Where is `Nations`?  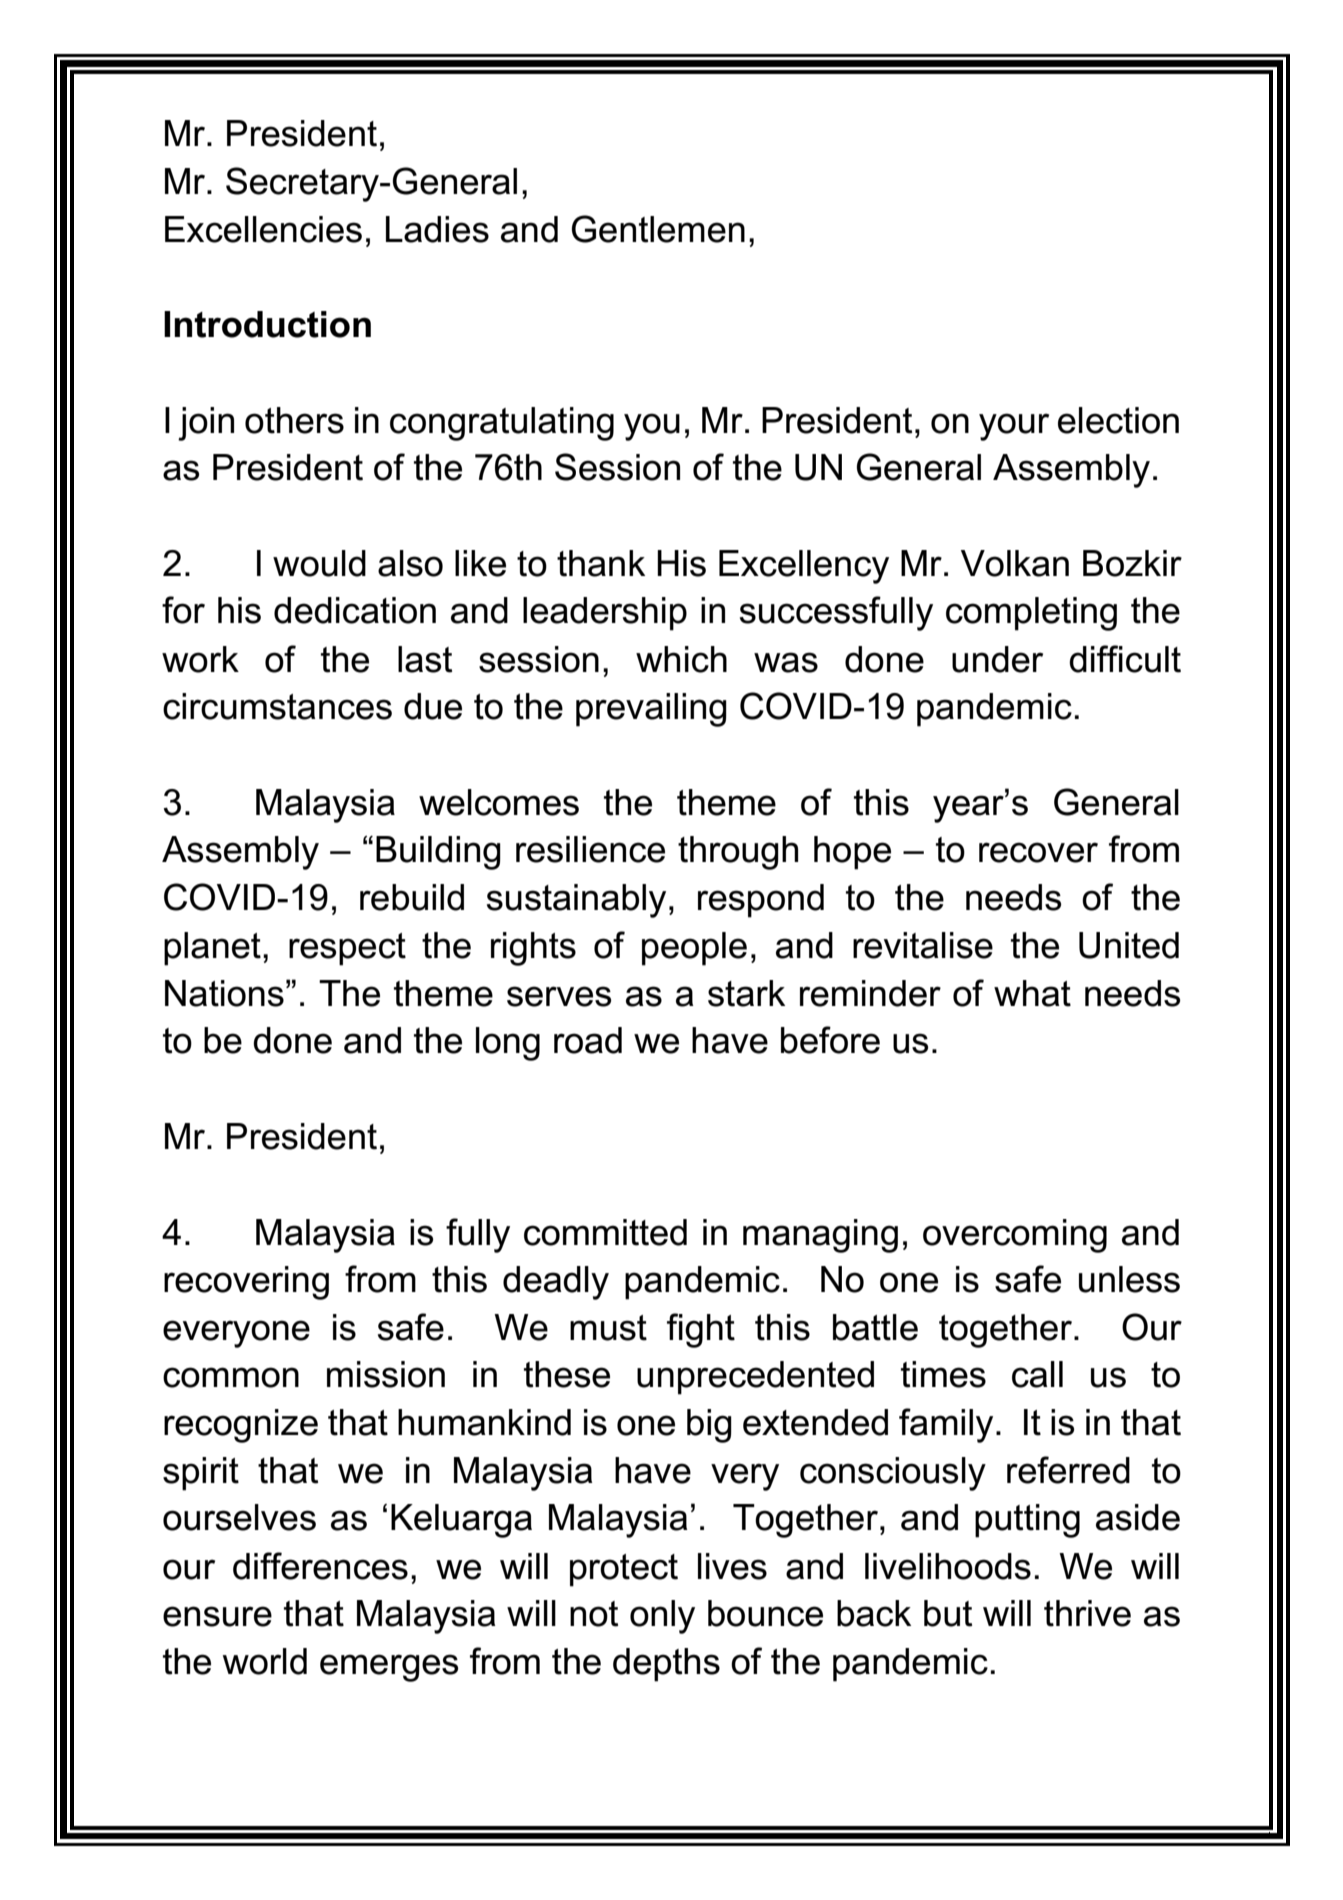 Nations is located at coordinates (224, 993).
